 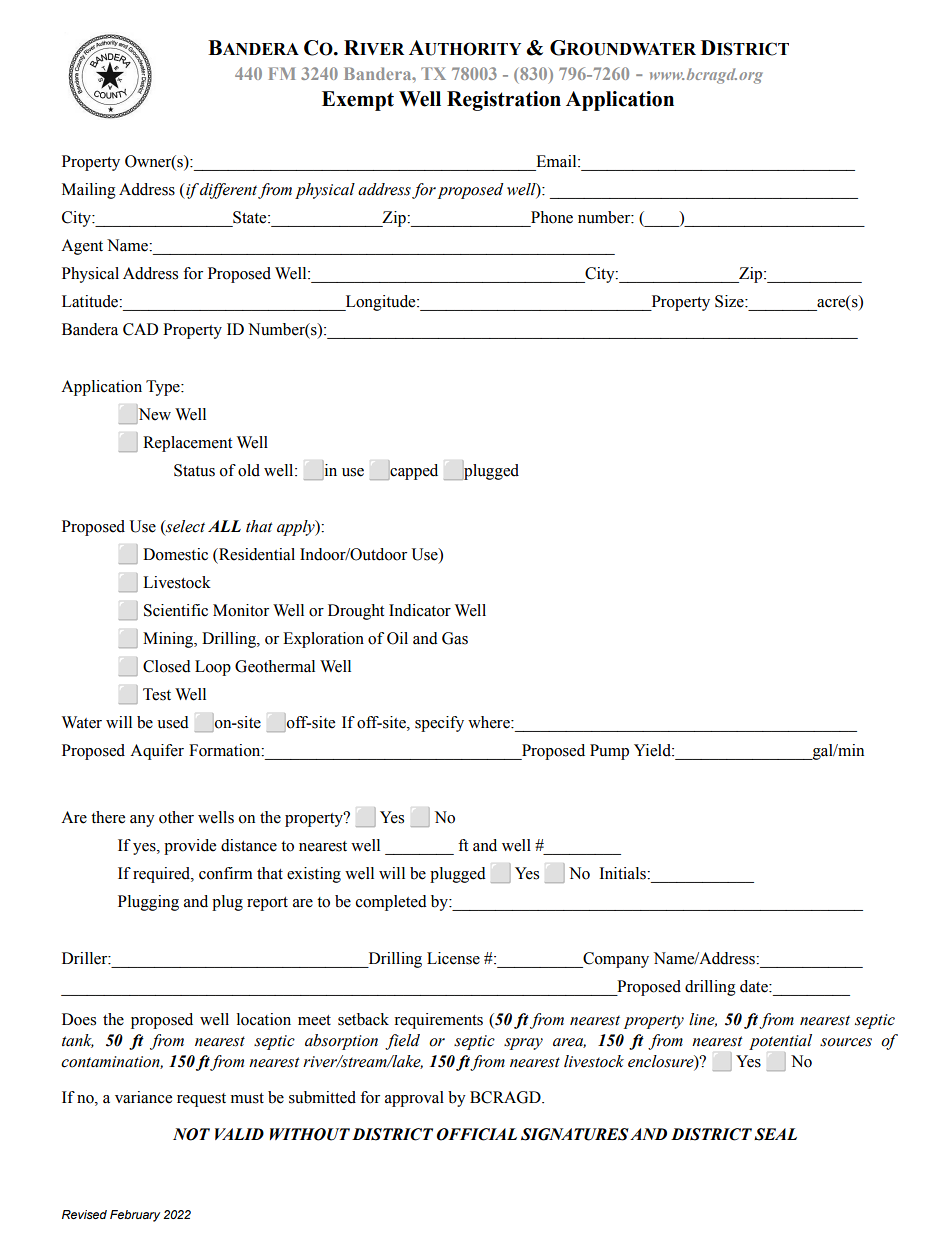 What do you see at coordinates (89, 191) in the image?
I see `Mailing` at bounding box center [89, 191].
